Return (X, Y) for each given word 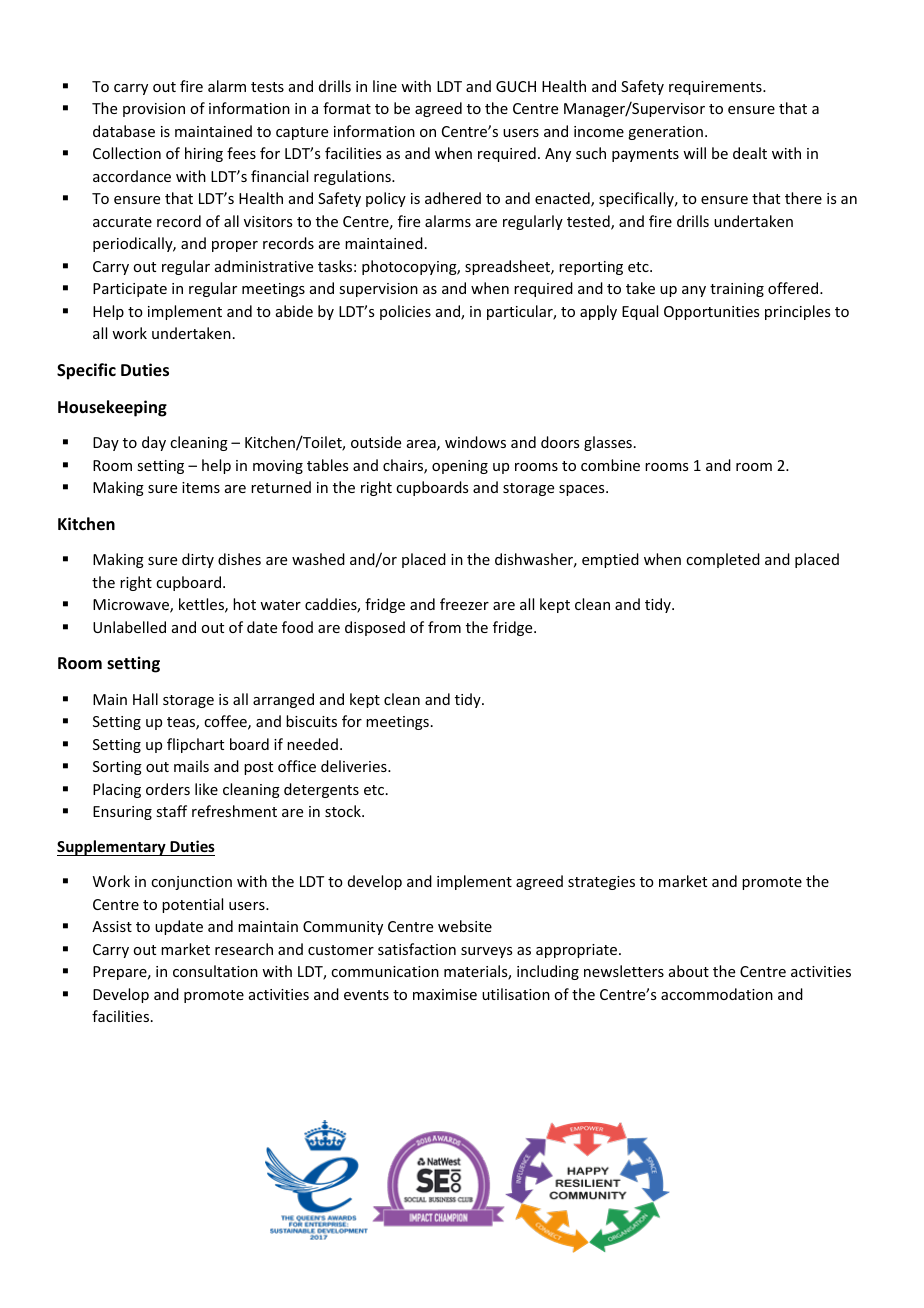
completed (723, 560)
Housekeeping (112, 408)
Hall (145, 699)
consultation (215, 971)
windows (475, 442)
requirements (716, 88)
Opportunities (711, 313)
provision (154, 110)
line (385, 86)
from (444, 627)
